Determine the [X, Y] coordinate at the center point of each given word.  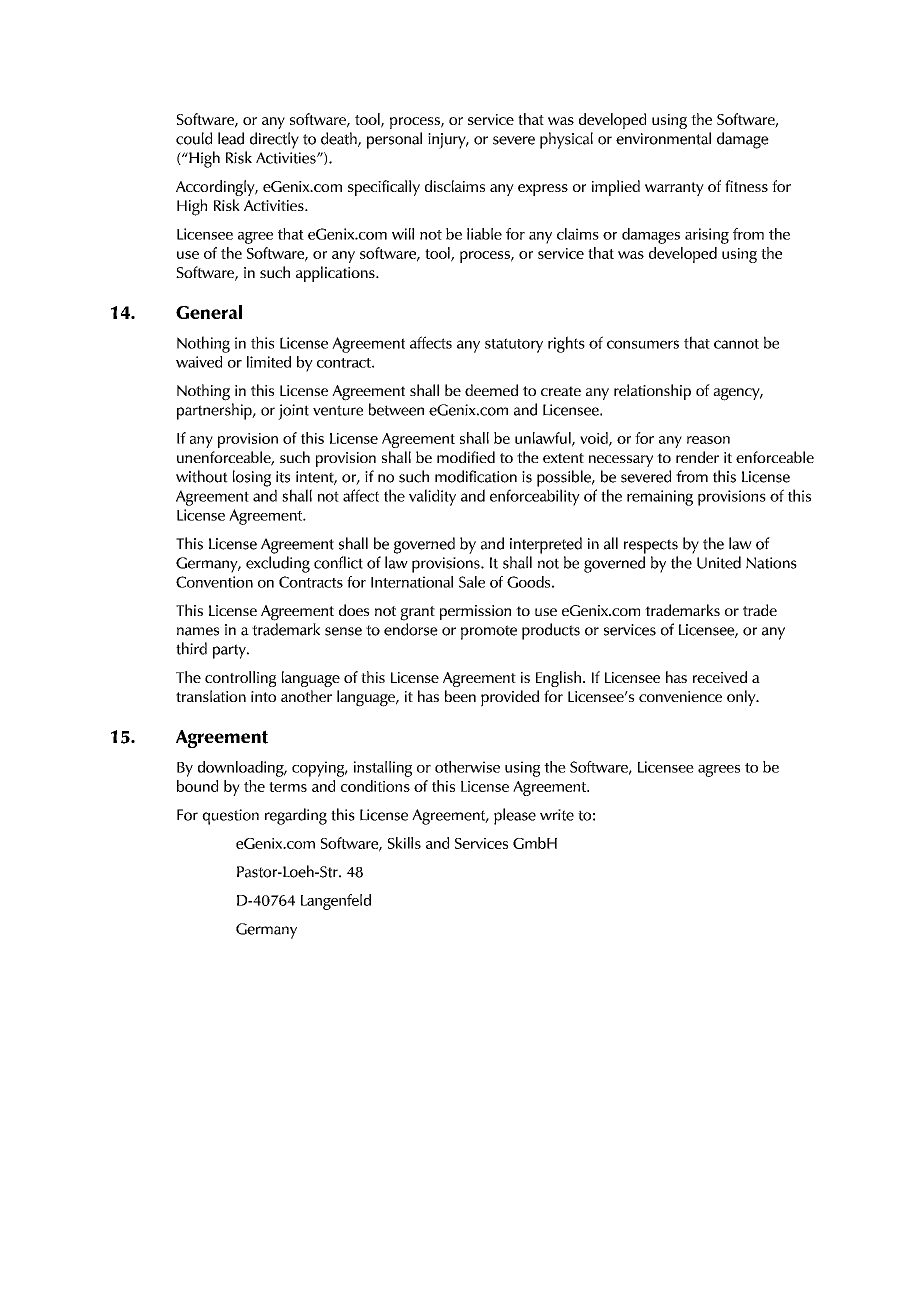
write [557, 815]
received [720, 677]
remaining [660, 498]
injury [448, 141]
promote [489, 632]
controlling [240, 679]
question [230, 817]
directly [274, 140]
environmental [663, 138]
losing [252, 478]
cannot [736, 344]
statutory [514, 345]
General [209, 312]
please [515, 816]
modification [476, 476]
